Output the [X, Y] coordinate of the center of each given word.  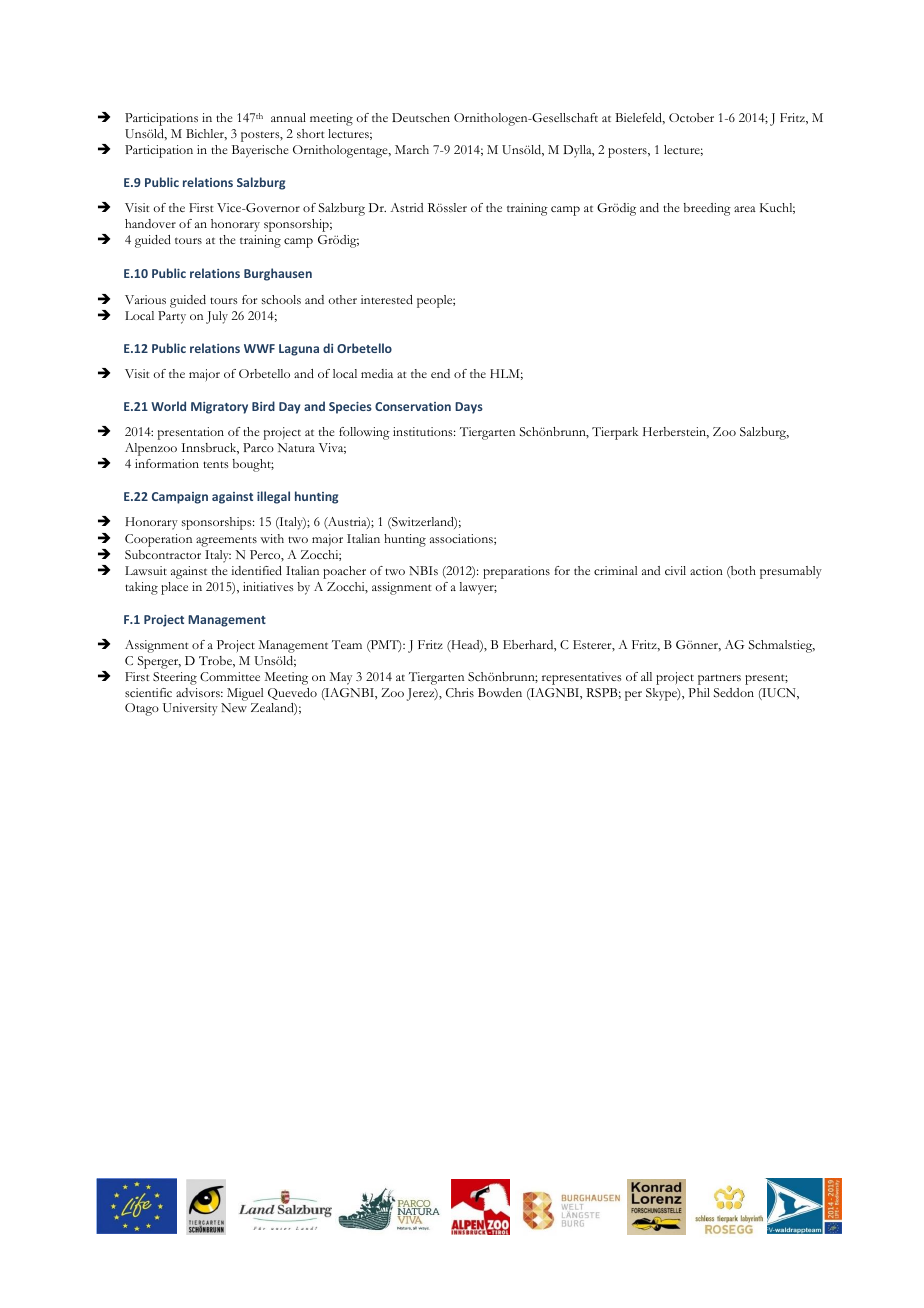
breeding [707, 209]
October [691, 117]
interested [387, 299]
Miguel [245, 694]
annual [288, 117]
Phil [699, 692]
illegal [273, 497]
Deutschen [421, 117]
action [706, 570]
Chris [460, 692]
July [217, 317]
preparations [516, 572]
